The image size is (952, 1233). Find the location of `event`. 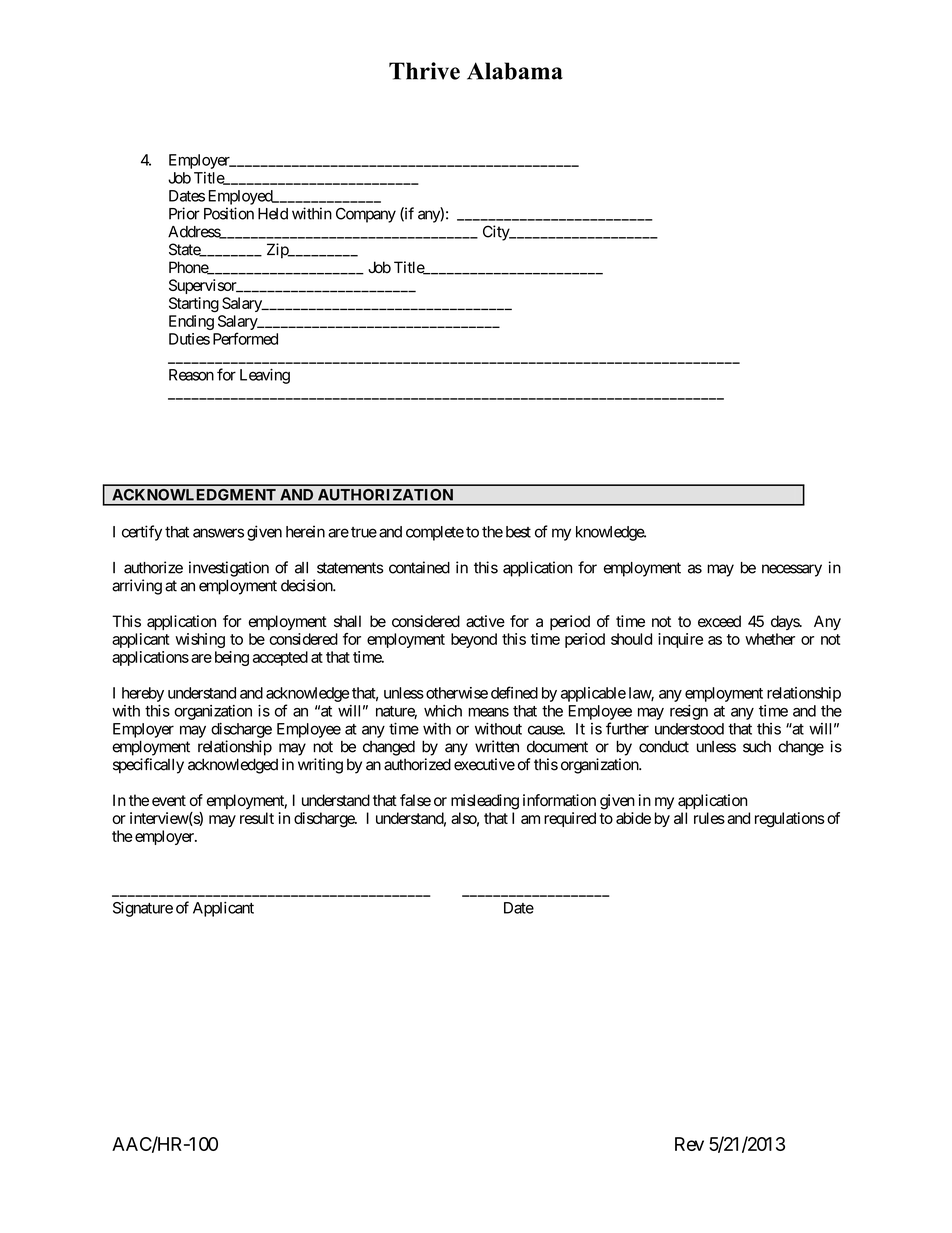

event is located at coordinates (169, 800).
